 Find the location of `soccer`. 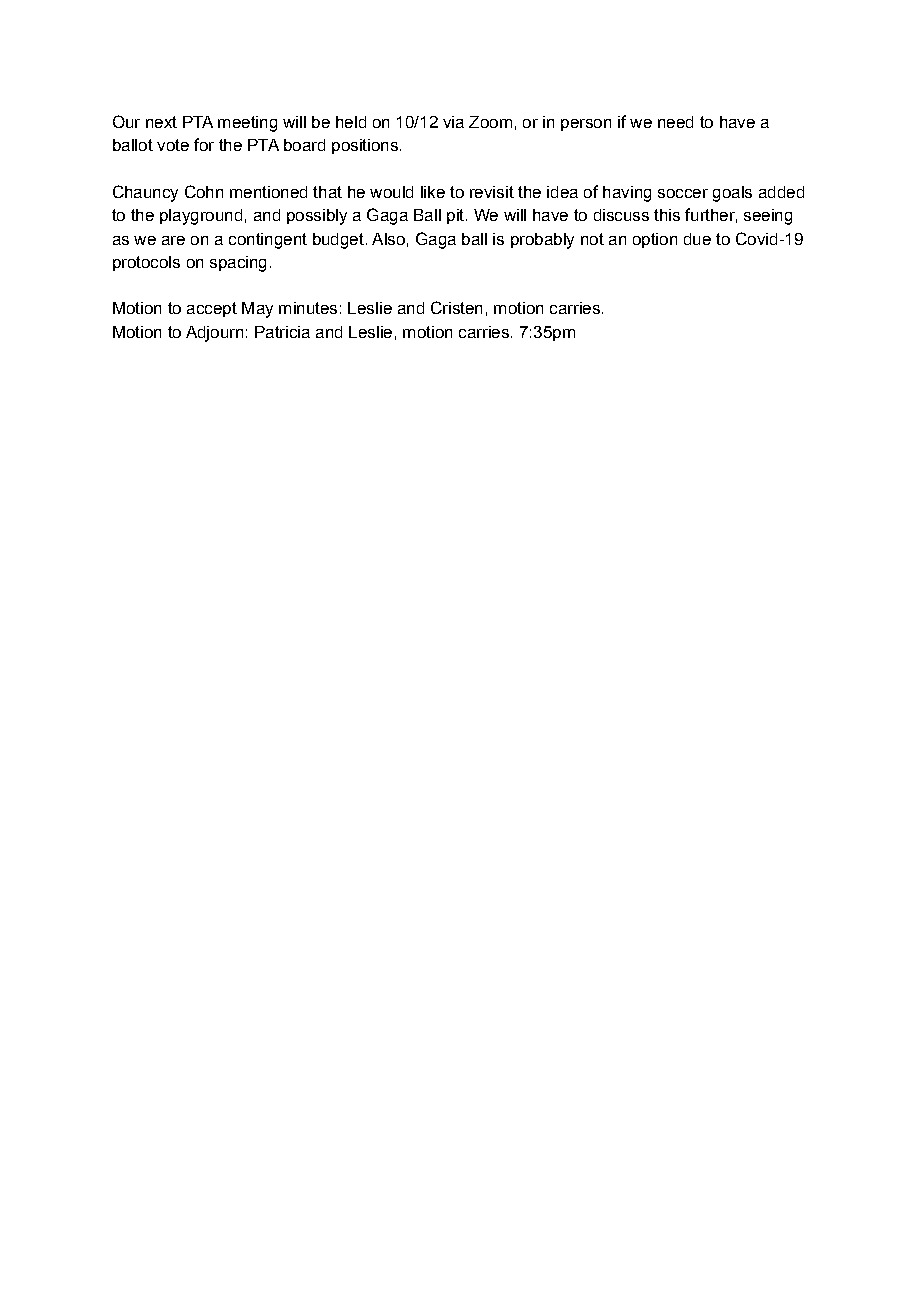

soccer is located at coordinates (683, 193).
